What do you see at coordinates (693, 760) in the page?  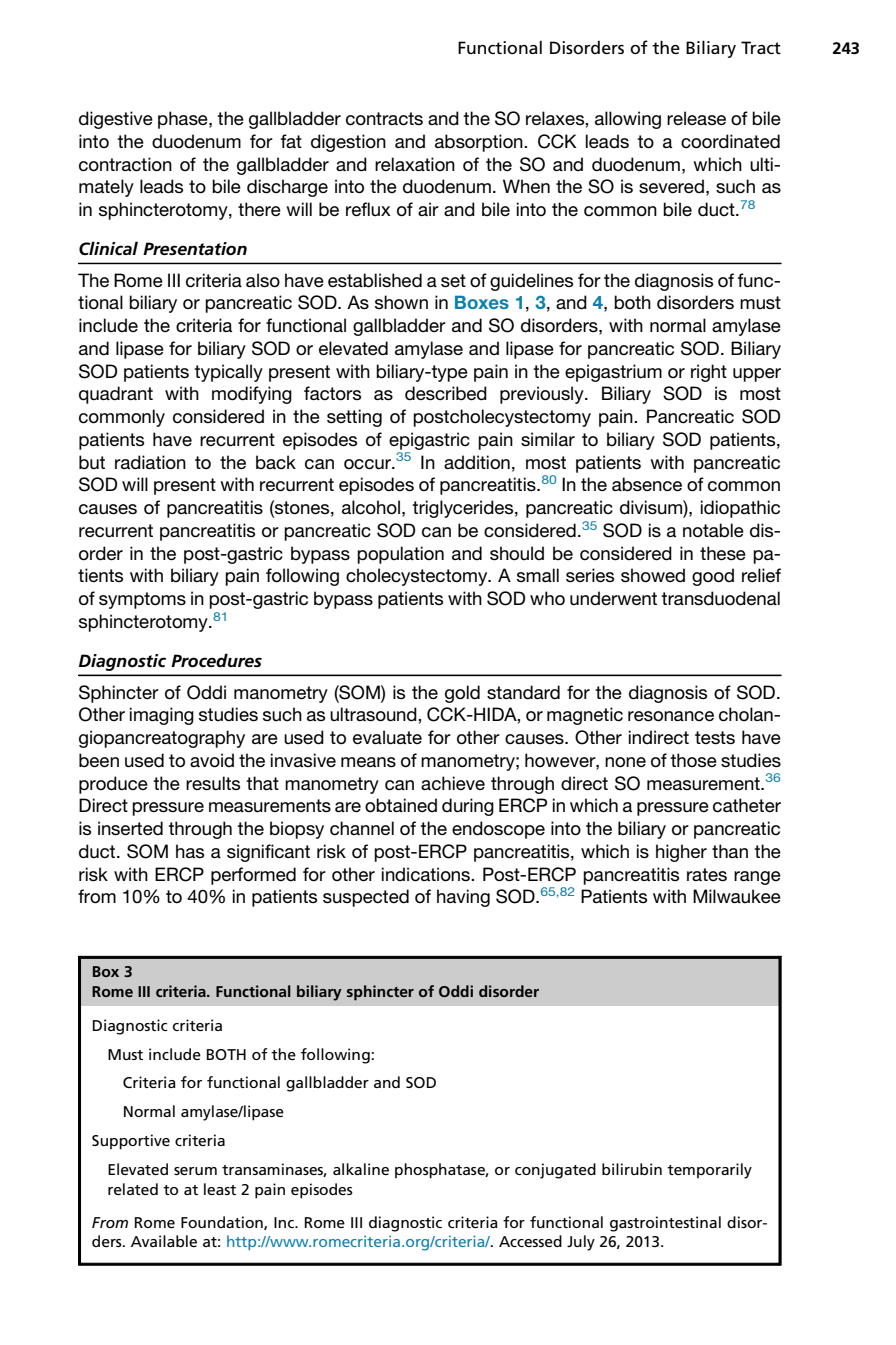 I see `those` at bounding box center [693, 760].
